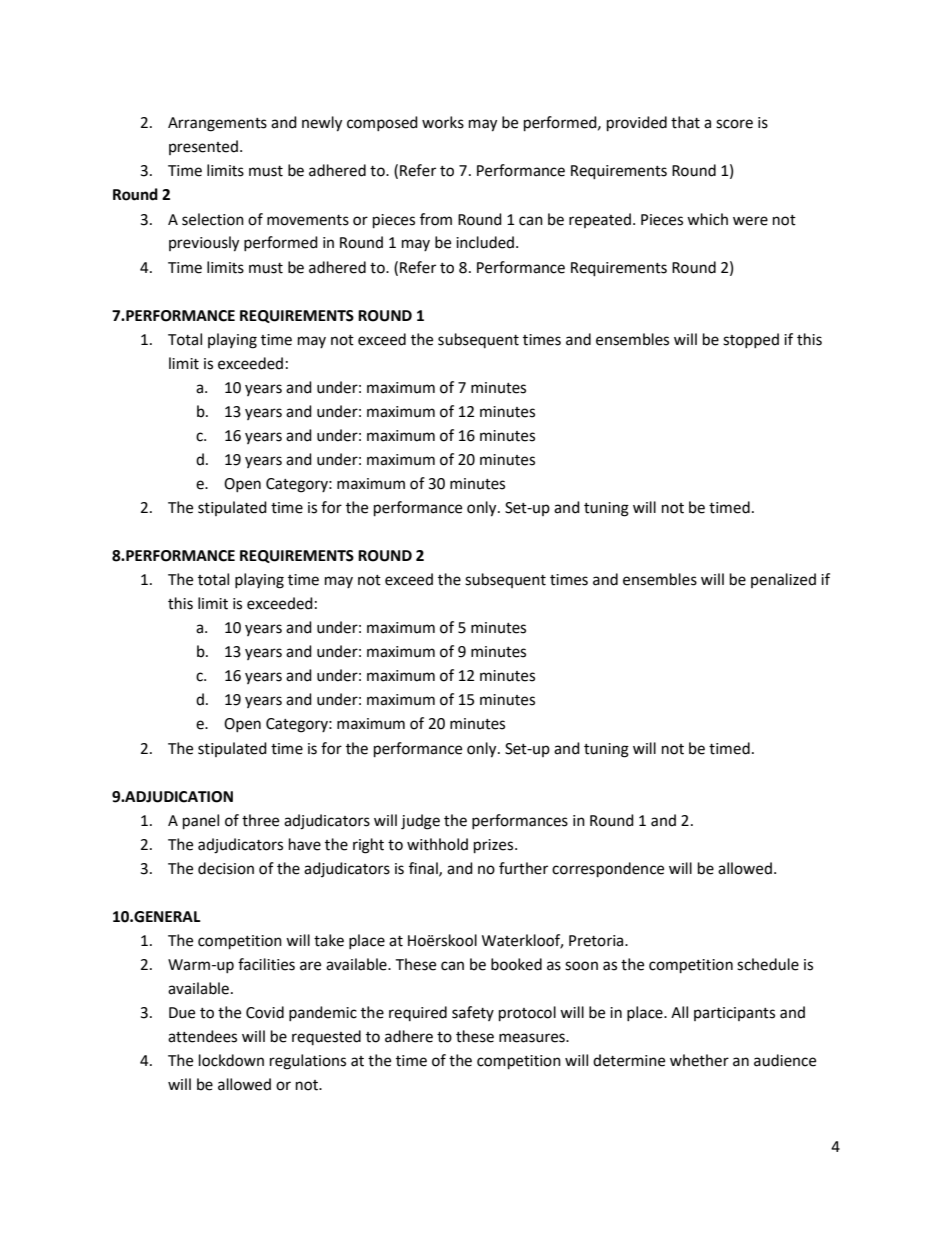 The image size is (952, 1233). I want to click on Covid, so click(265, 1012).
